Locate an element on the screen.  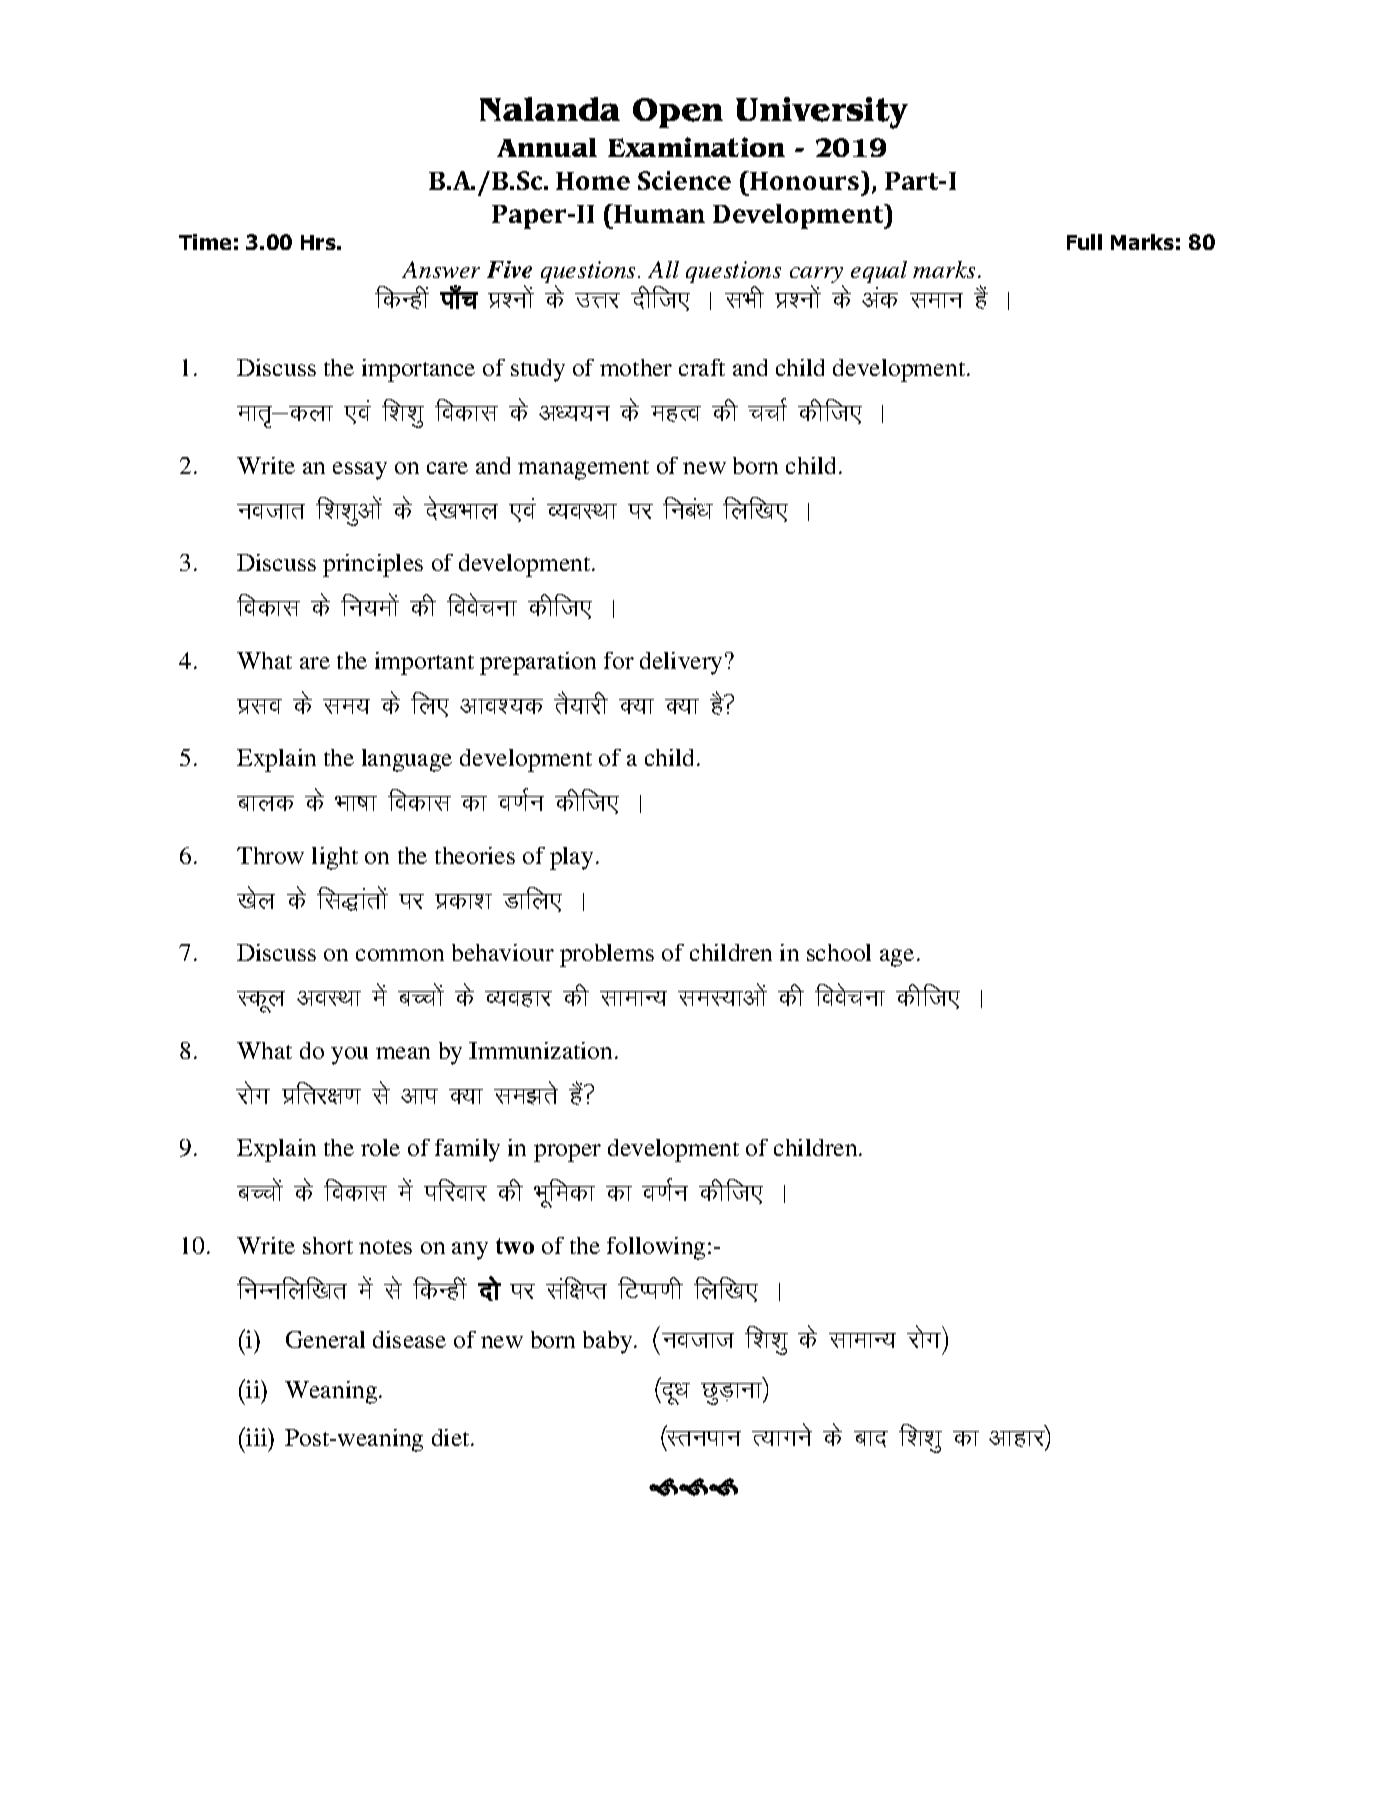
Full is located at coordinates (1084, 242).
